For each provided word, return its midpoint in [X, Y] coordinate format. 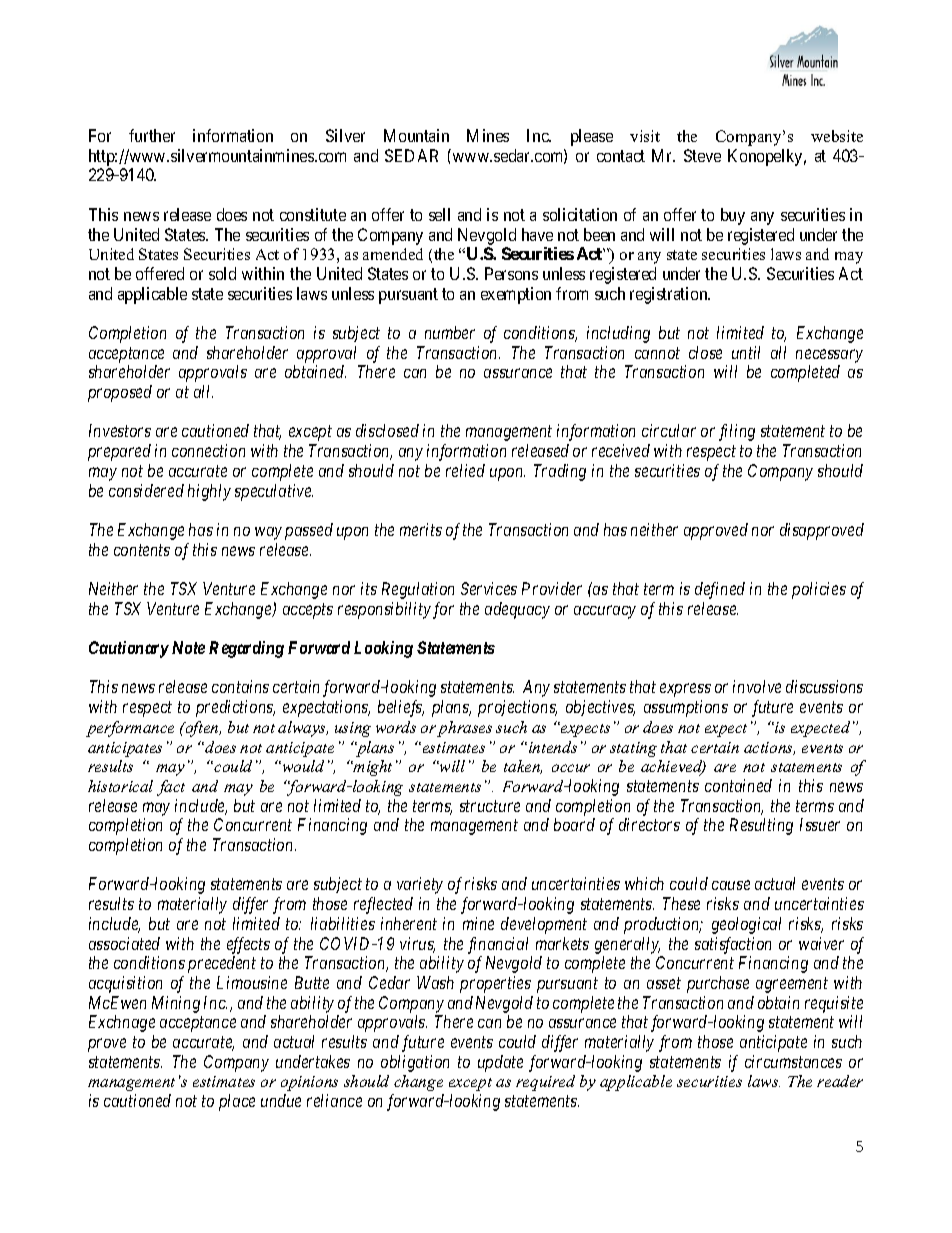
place [237, 1102]
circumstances [793, 1061]
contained [738, 785]
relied [465, 470]
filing [737, 432]
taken [523, 767]
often [202, 729]
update [500, 1063]
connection [208, 450]
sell [439, 214]
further [152, 135]
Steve [702, 155]
